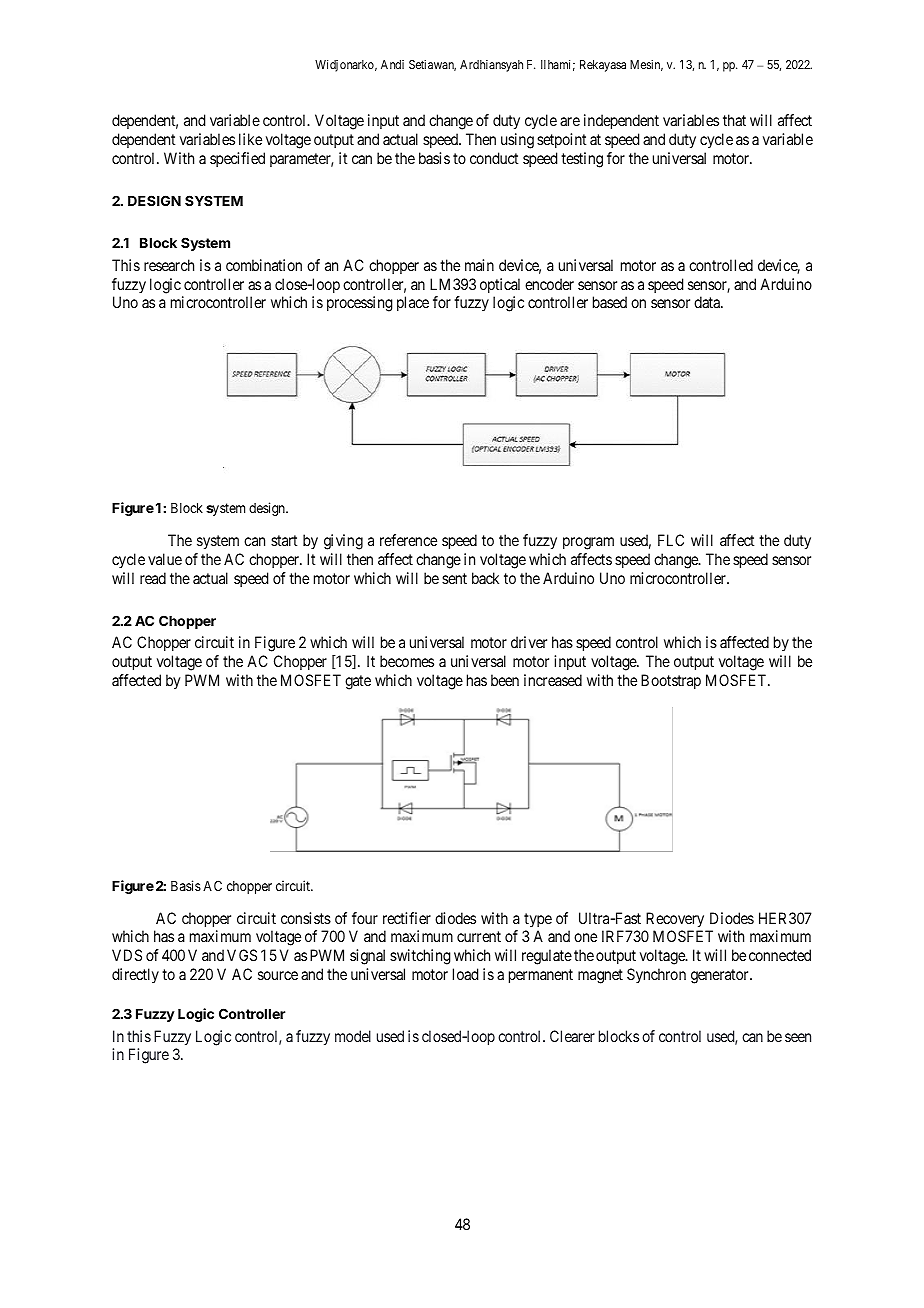 The width and height of the page is (924, 1308). Describe the element at coordinates (708, 302) in the page. I see `data` at that location.
